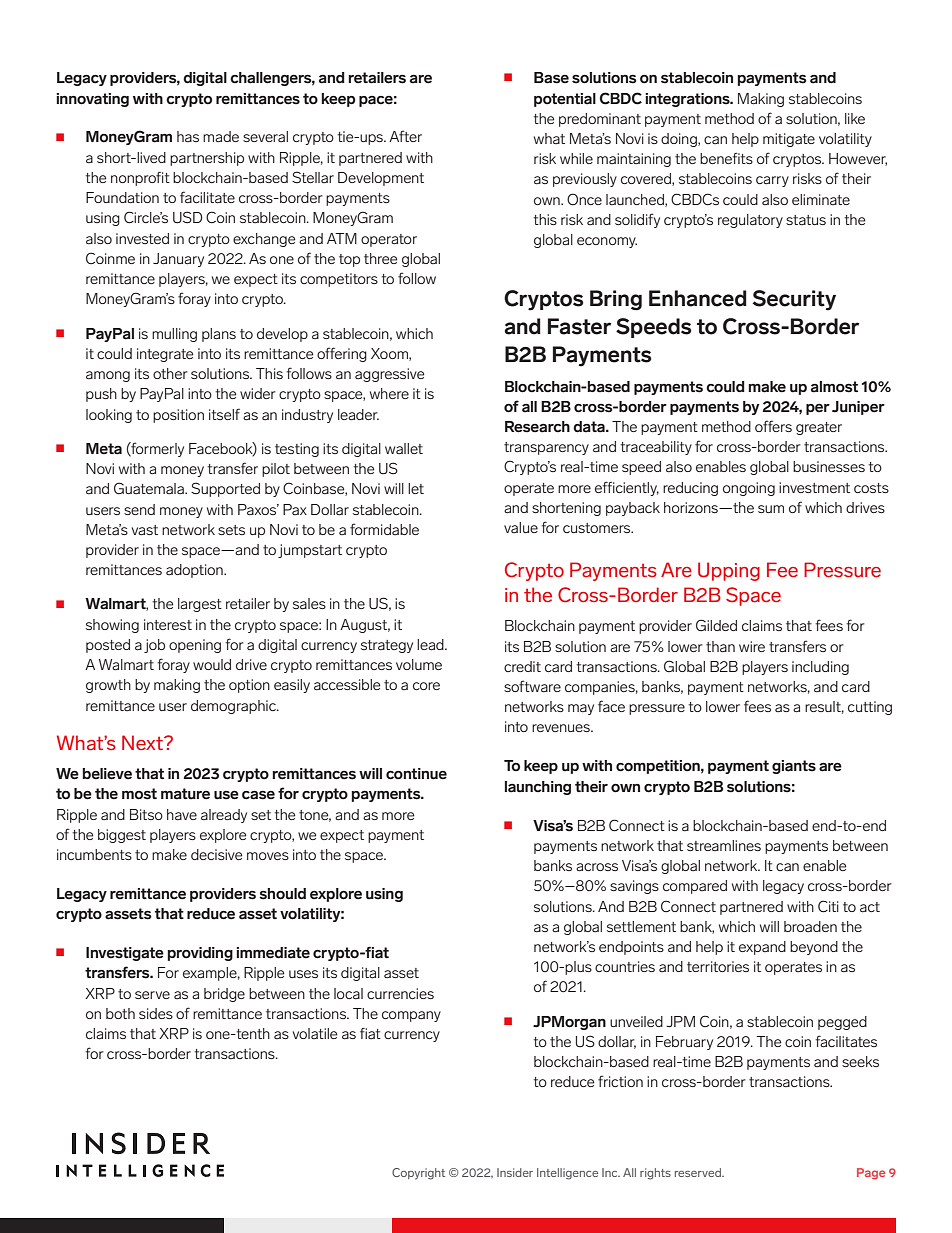 The width and height of the image is (952, 1233). What do you see at coordinates (156, 1013) in the image?
I see `sides` at bounding box center [156, 1013].
